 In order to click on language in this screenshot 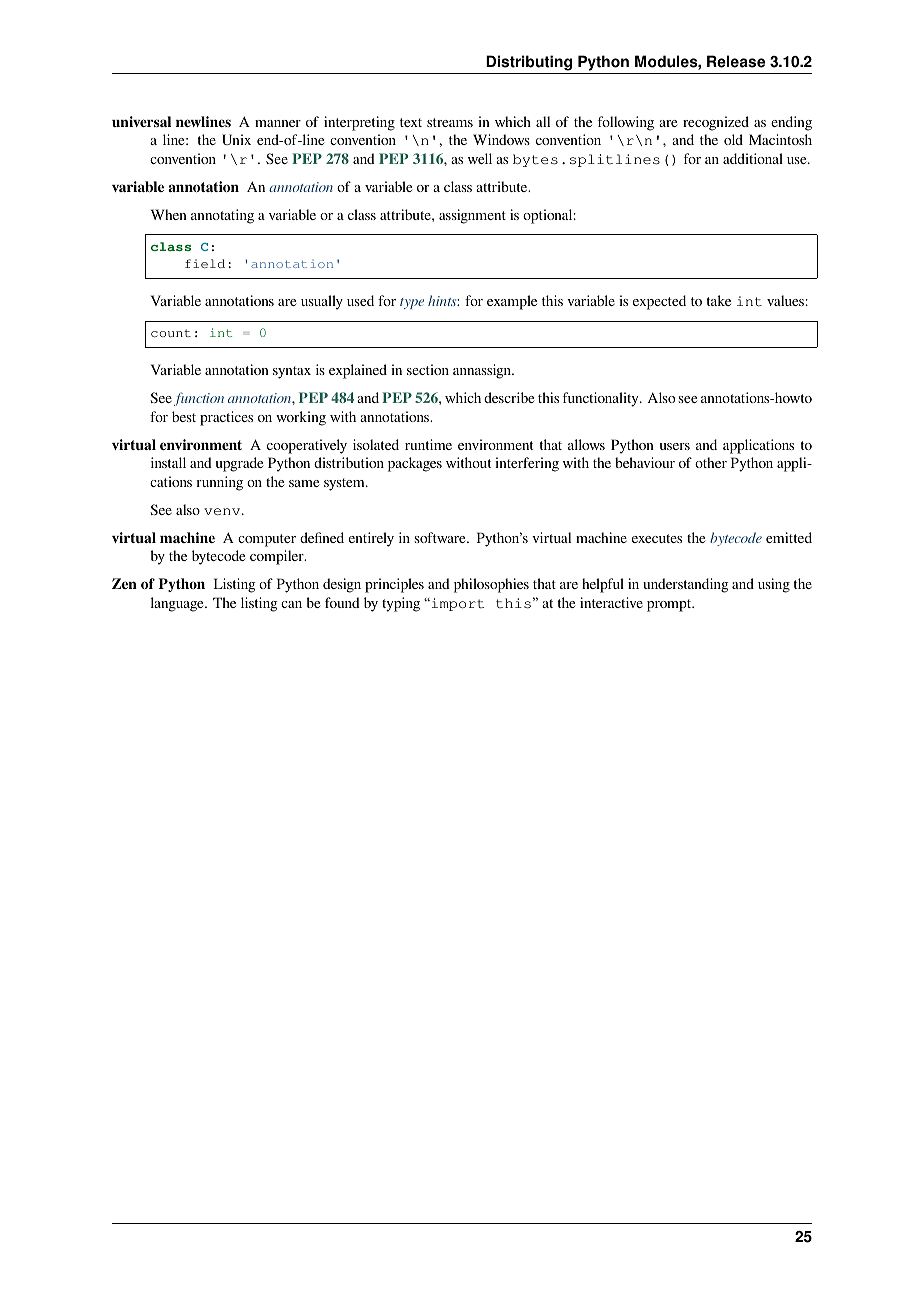, I will do `click(178, 604)`.
